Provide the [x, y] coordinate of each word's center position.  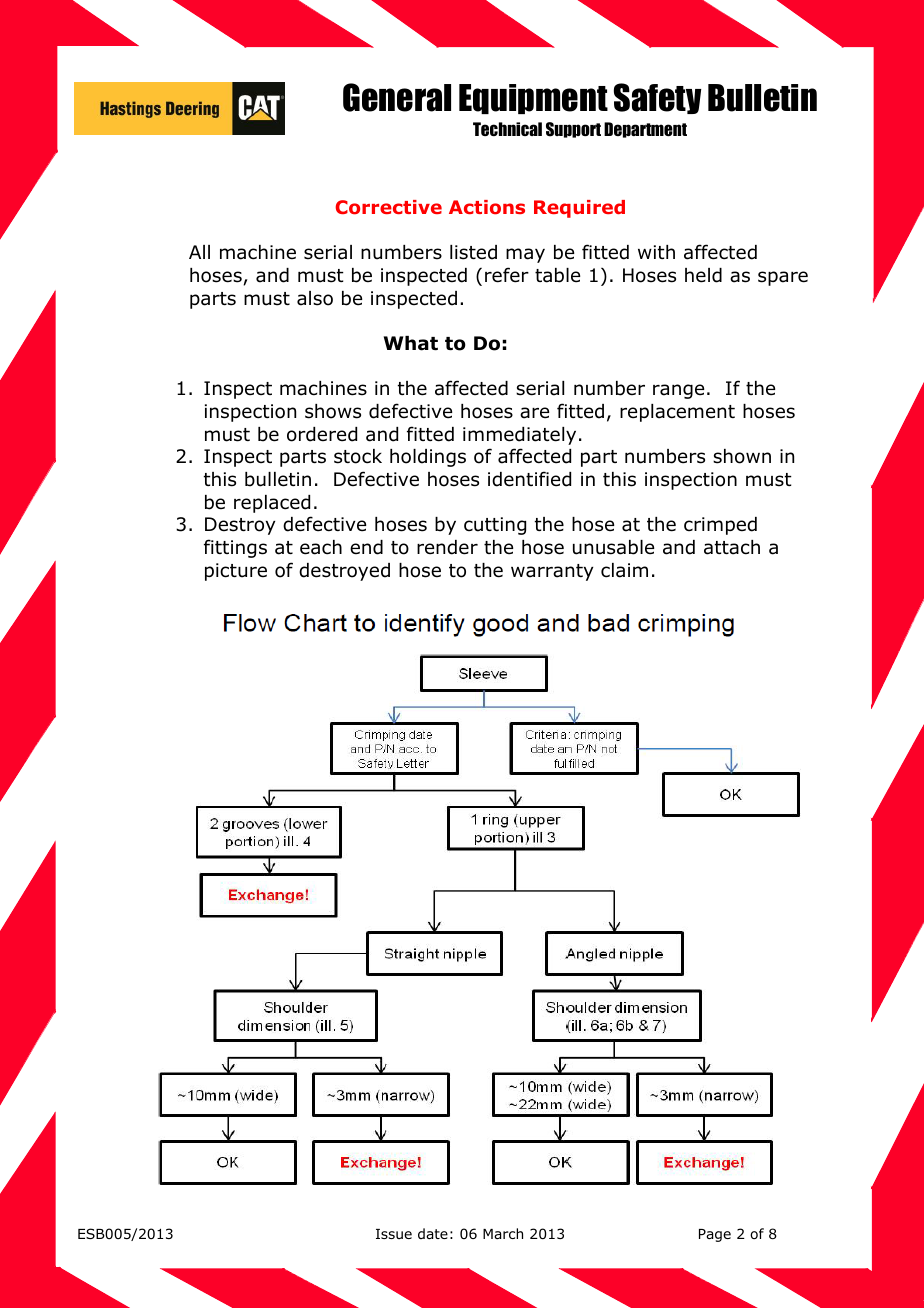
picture [236, 572]
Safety [657, 98]
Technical [507, 129]
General [397, 97]
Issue [394, 1234]
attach [732, 547]
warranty [552, 572]
